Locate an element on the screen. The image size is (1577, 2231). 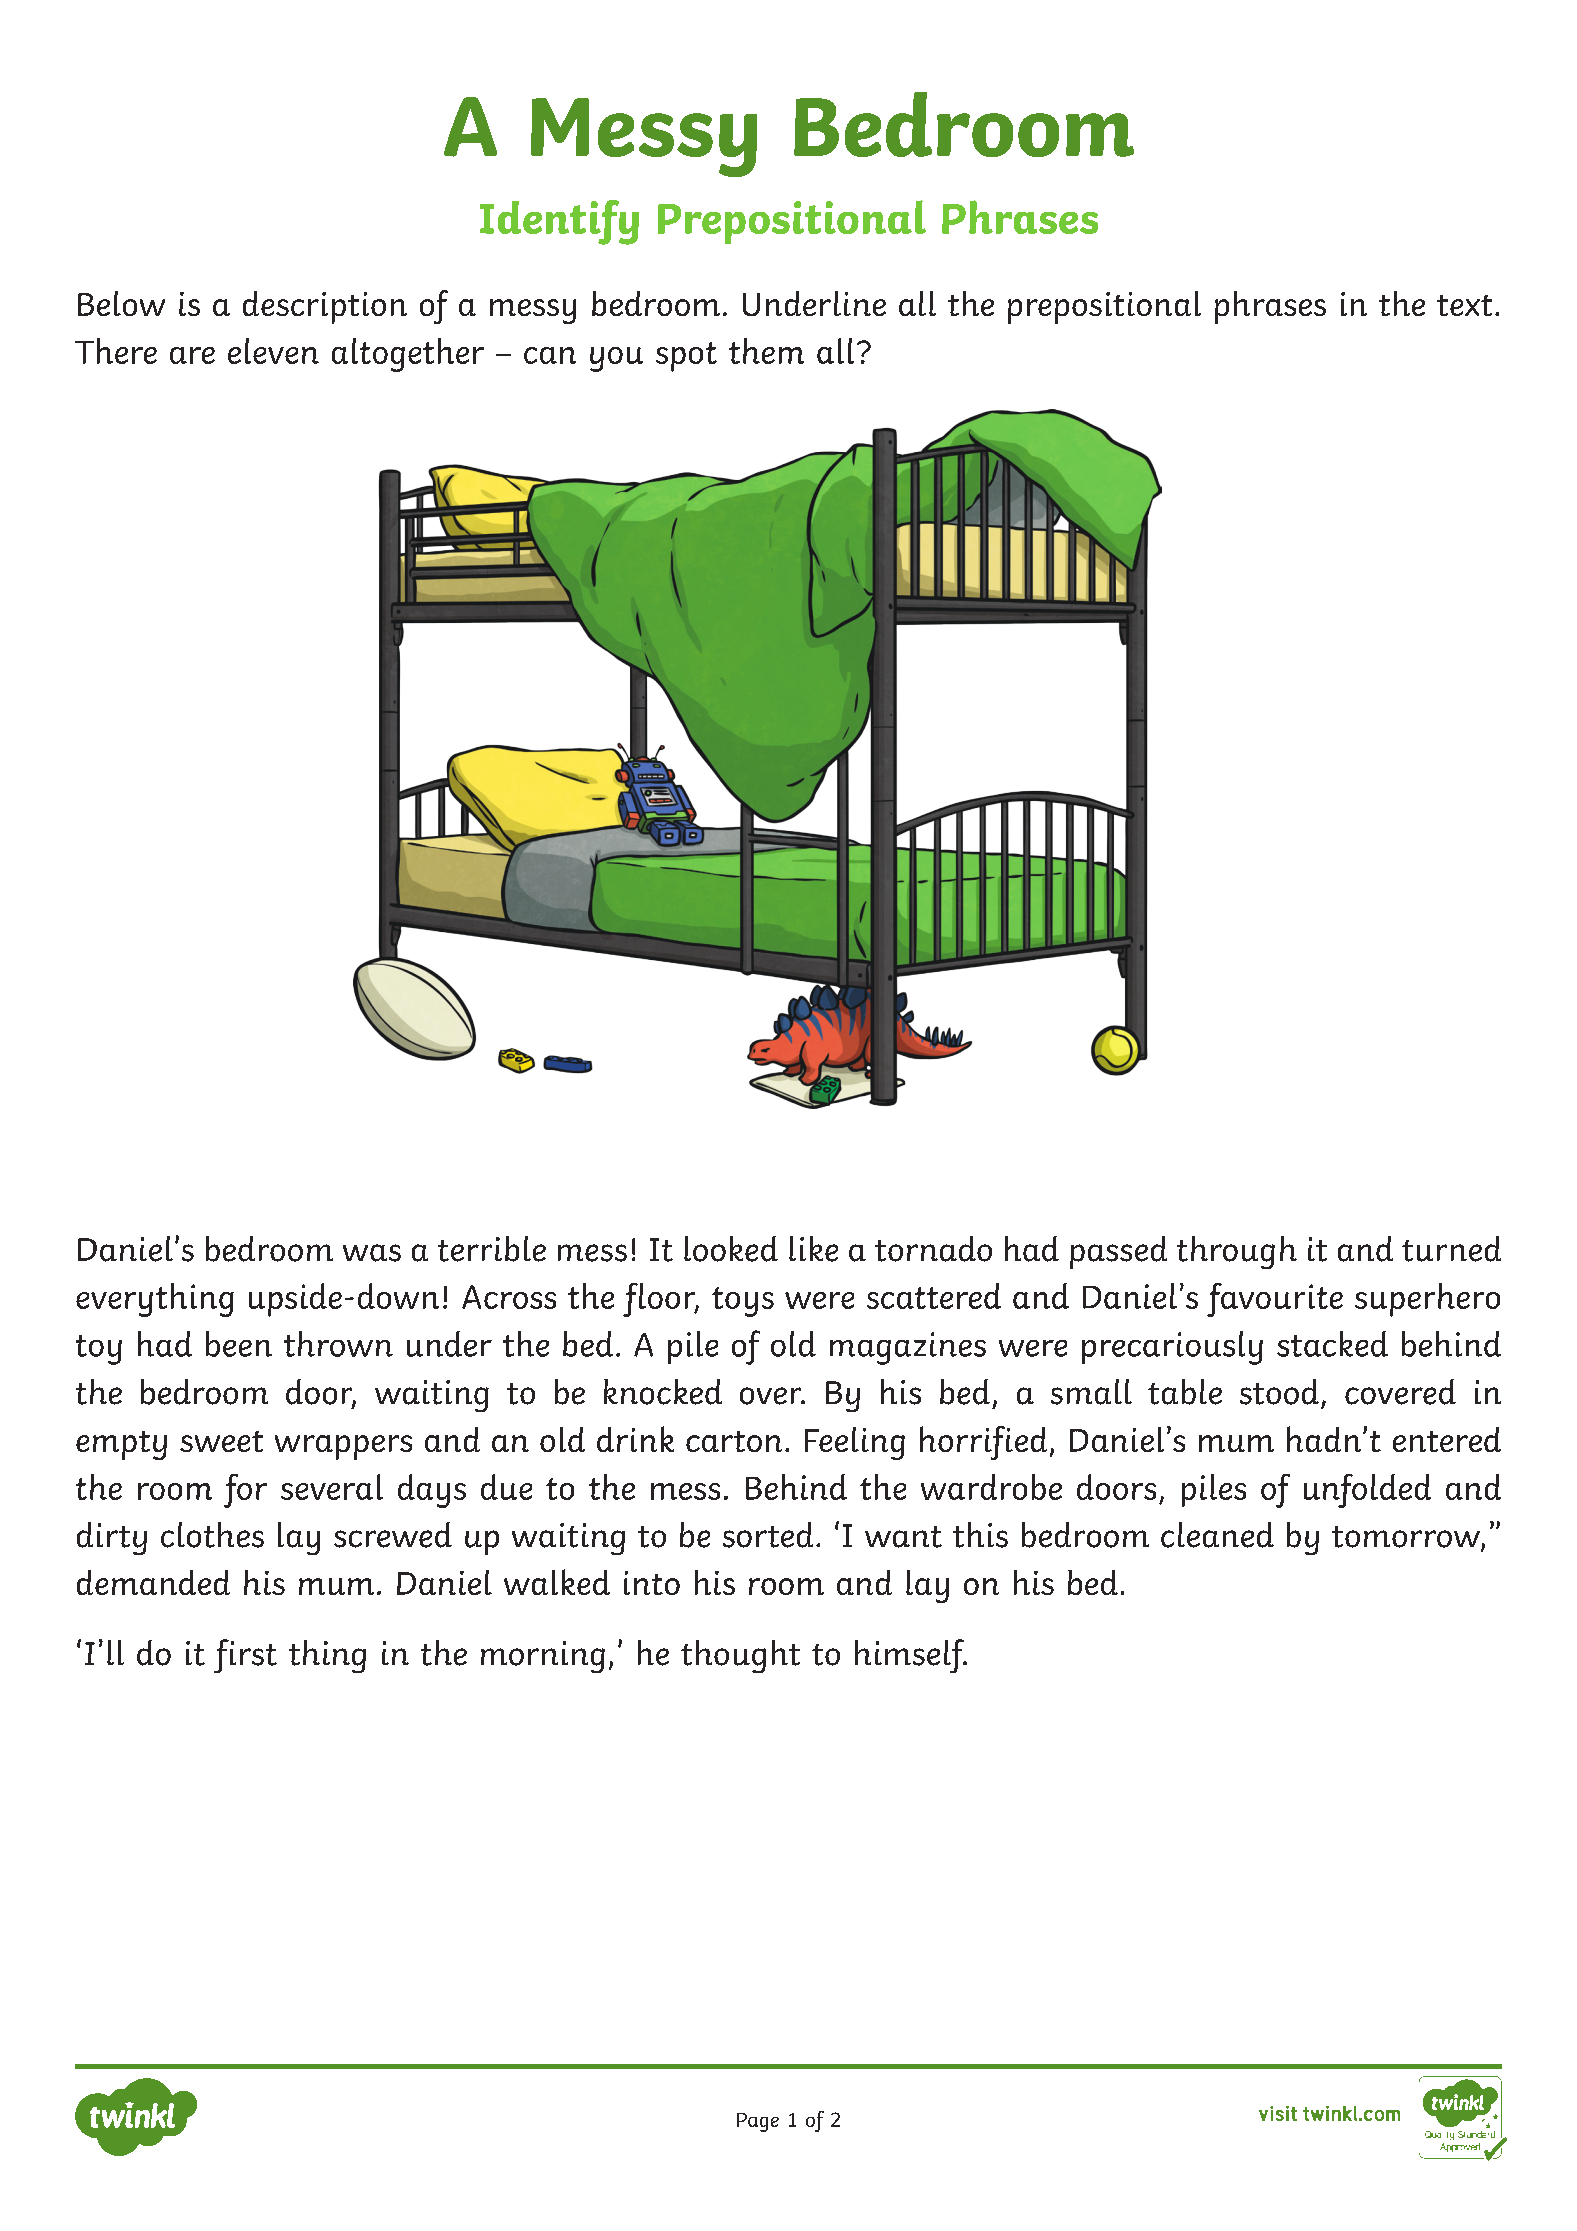
them is located at coordinates (766, 351).
